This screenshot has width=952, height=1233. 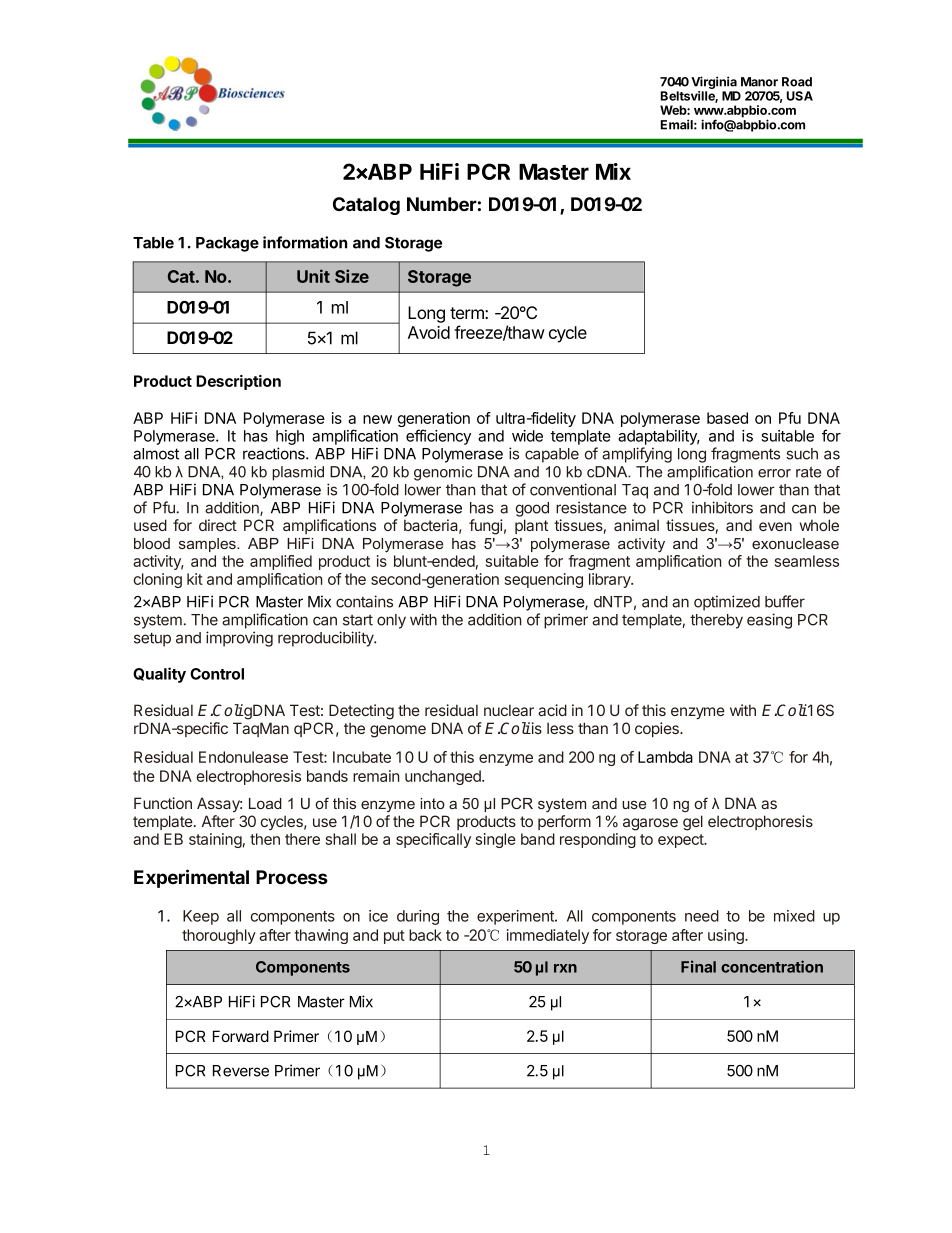 What do you see at coordinates (366, 206) in the screenshot?
I see `Catalog` at bounding box center [366, 206].
